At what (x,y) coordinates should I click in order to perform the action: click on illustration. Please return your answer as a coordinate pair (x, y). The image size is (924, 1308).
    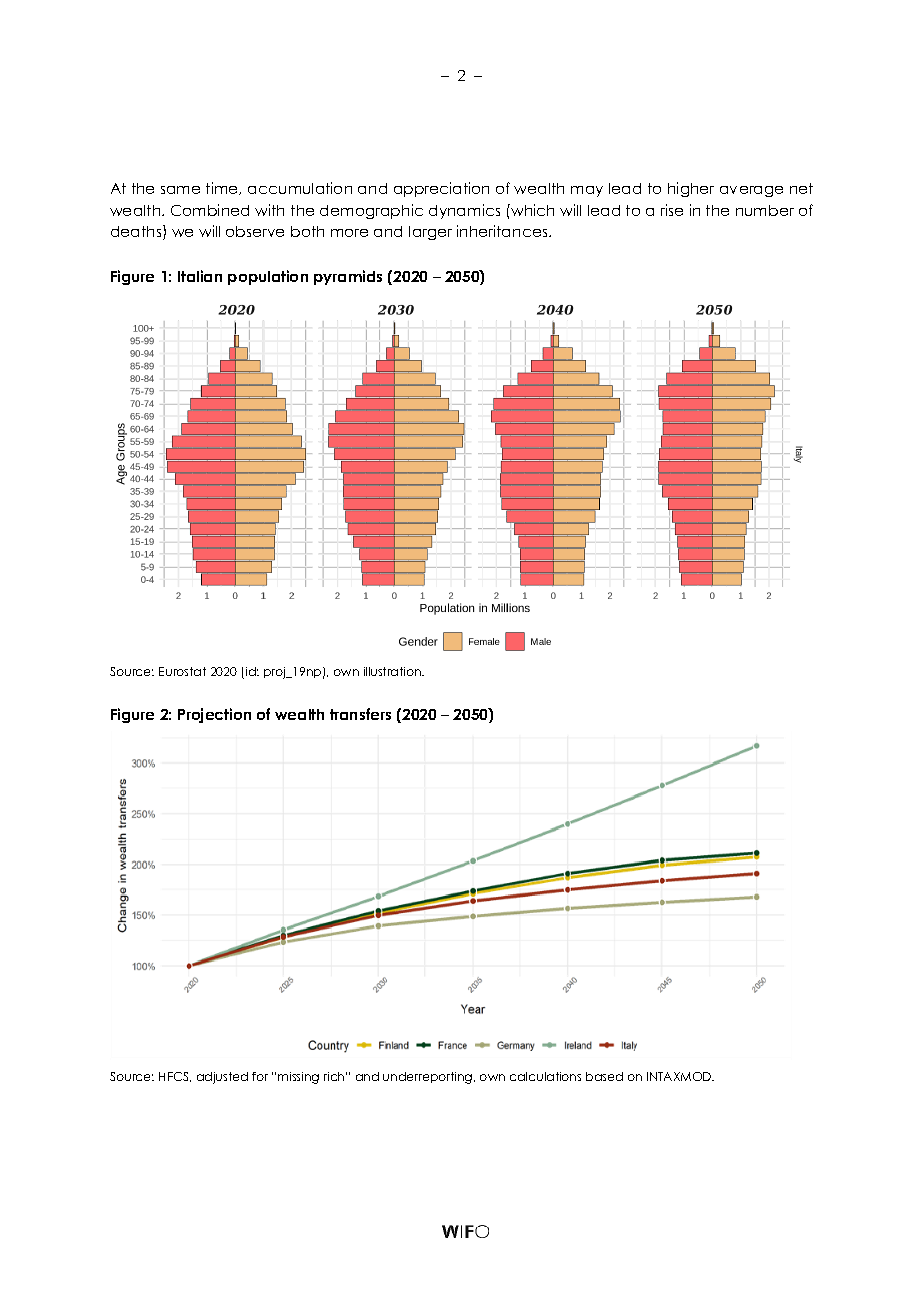
    Looking at the image, I should click on (393, 671).
